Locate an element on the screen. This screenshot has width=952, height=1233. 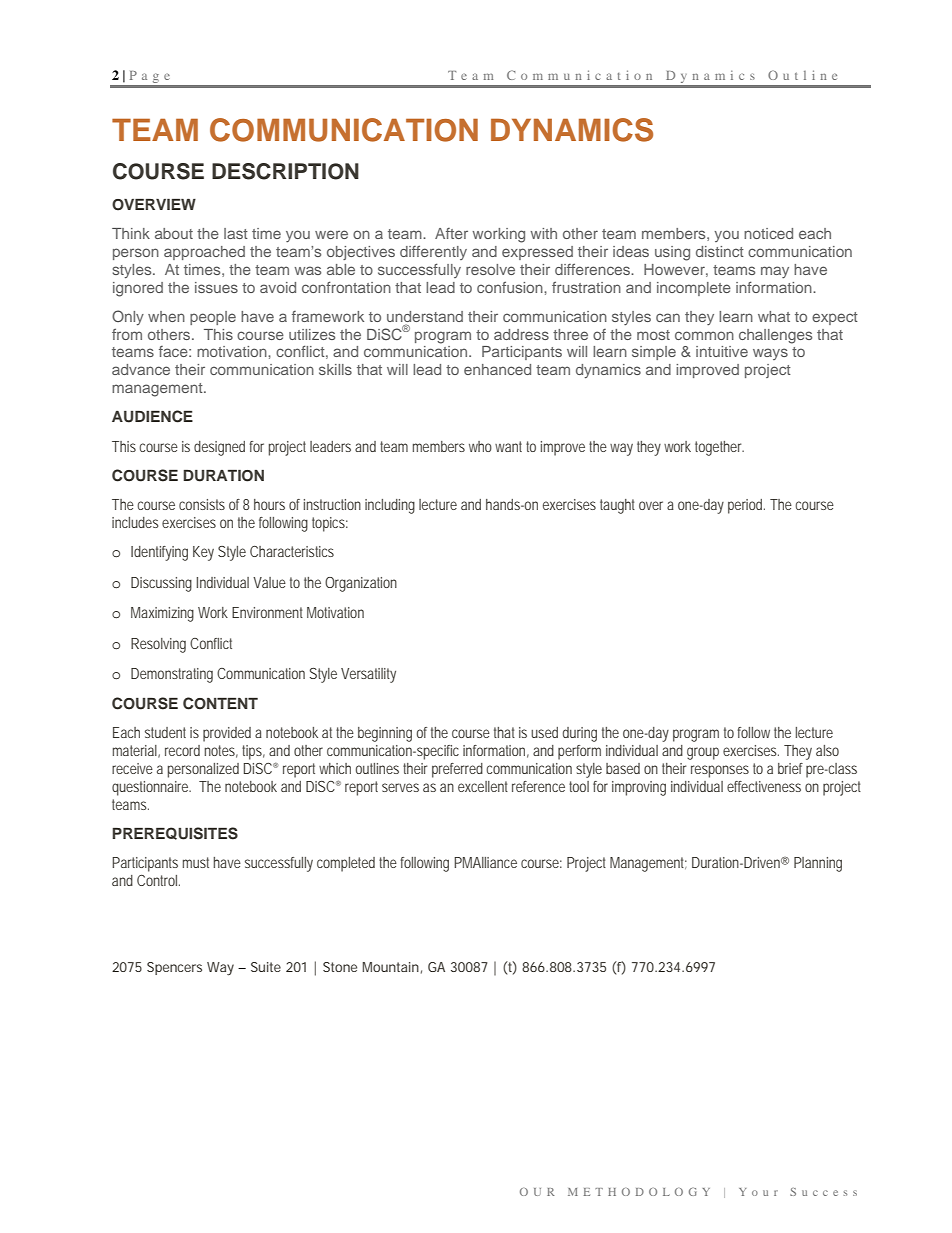
last is located at coordinates (236, 233).
